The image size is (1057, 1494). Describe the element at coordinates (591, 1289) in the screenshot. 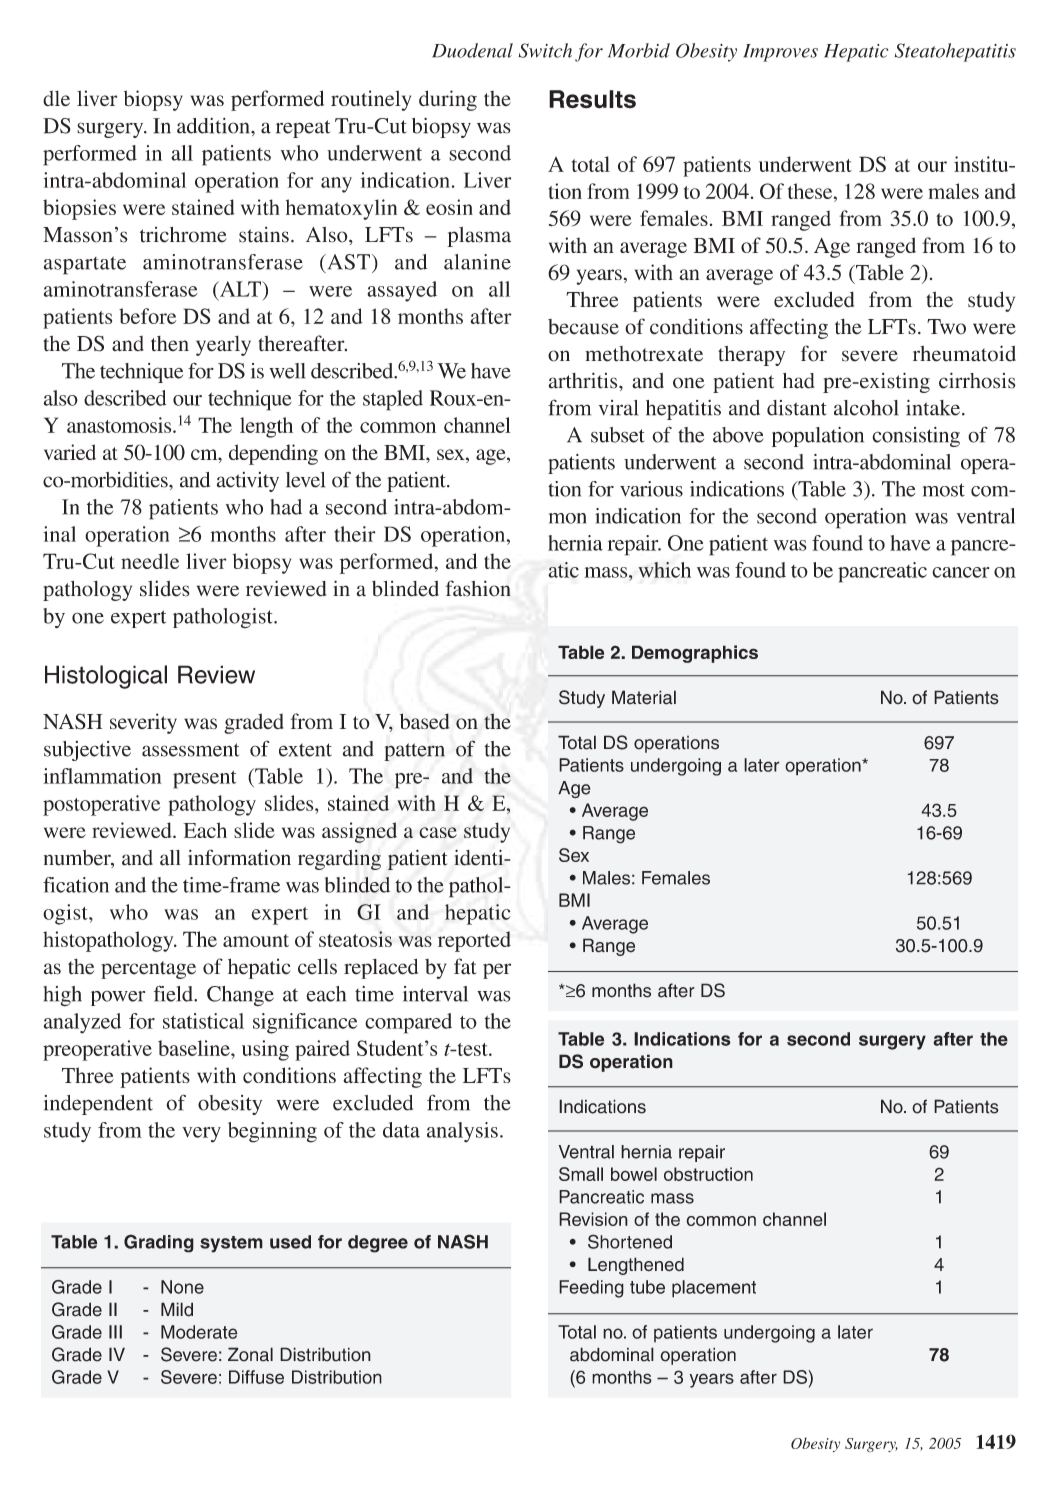

I see `Feeding` at that location.
